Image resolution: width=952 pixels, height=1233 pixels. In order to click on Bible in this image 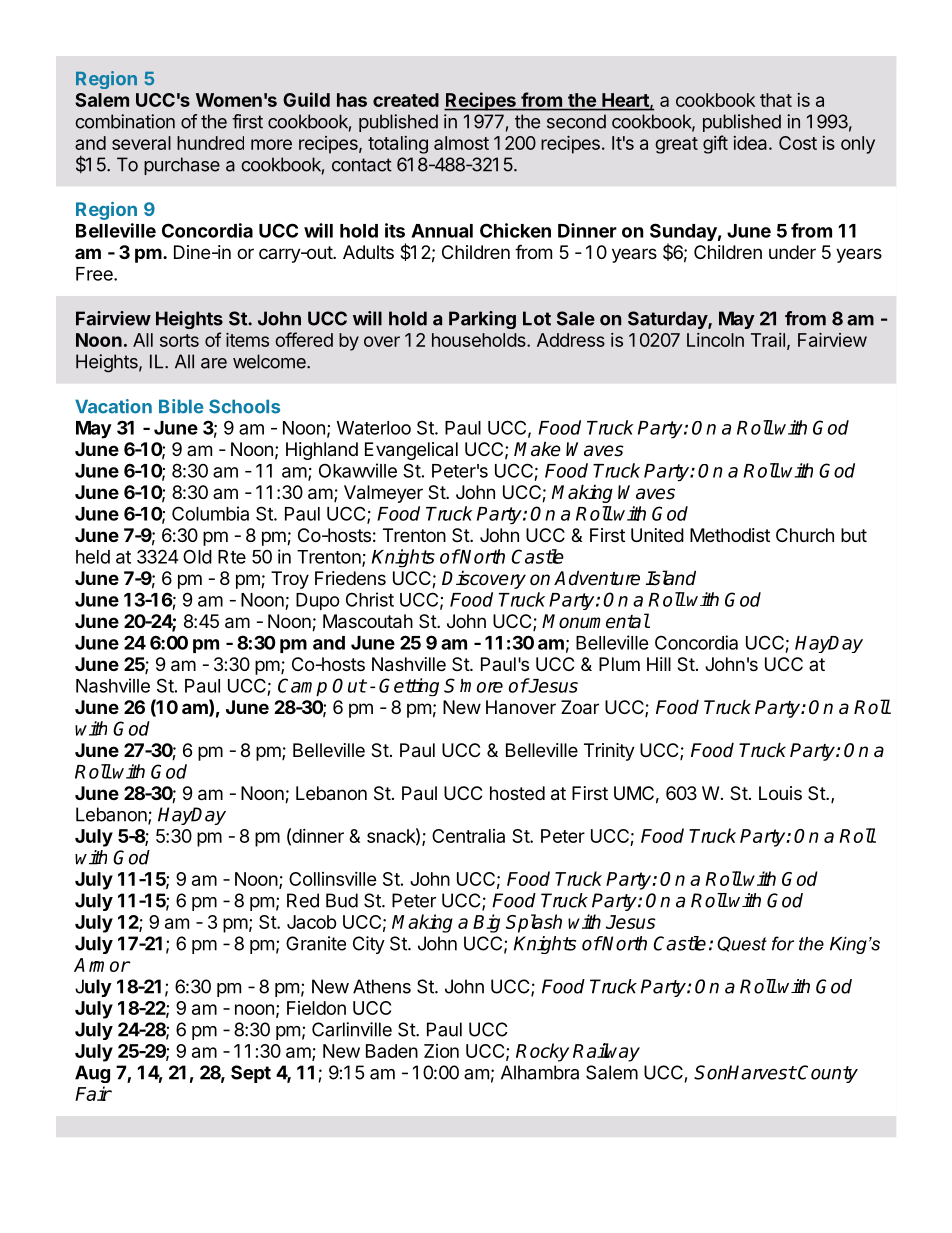, I will do `click(181, 406)`.
